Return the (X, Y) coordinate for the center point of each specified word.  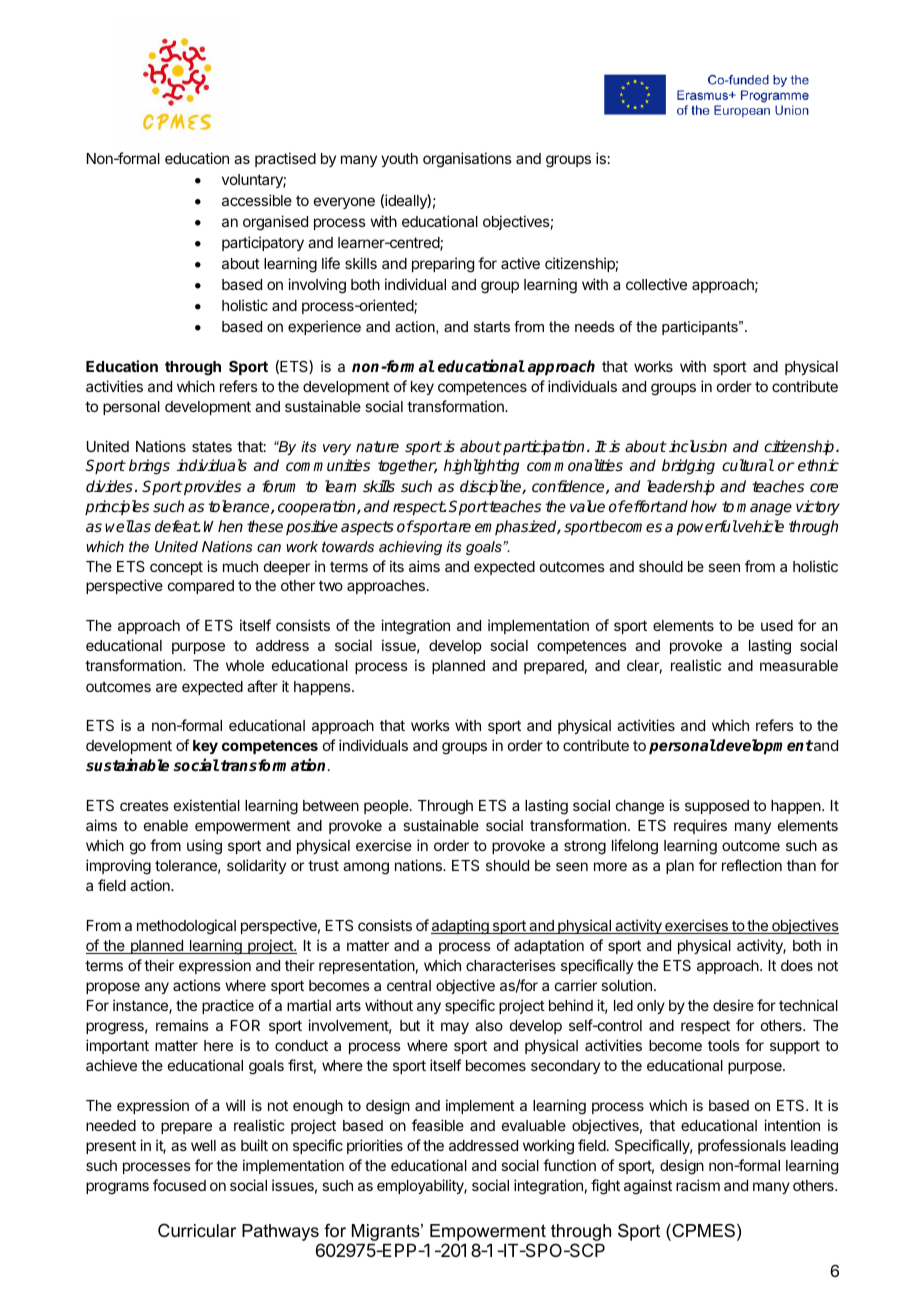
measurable (799, 665)
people (387, 807)
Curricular (197, 1230)
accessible (257, 200)
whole (245, 665)
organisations (467, 160)
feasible (438, 1125)
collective (656, 284)
